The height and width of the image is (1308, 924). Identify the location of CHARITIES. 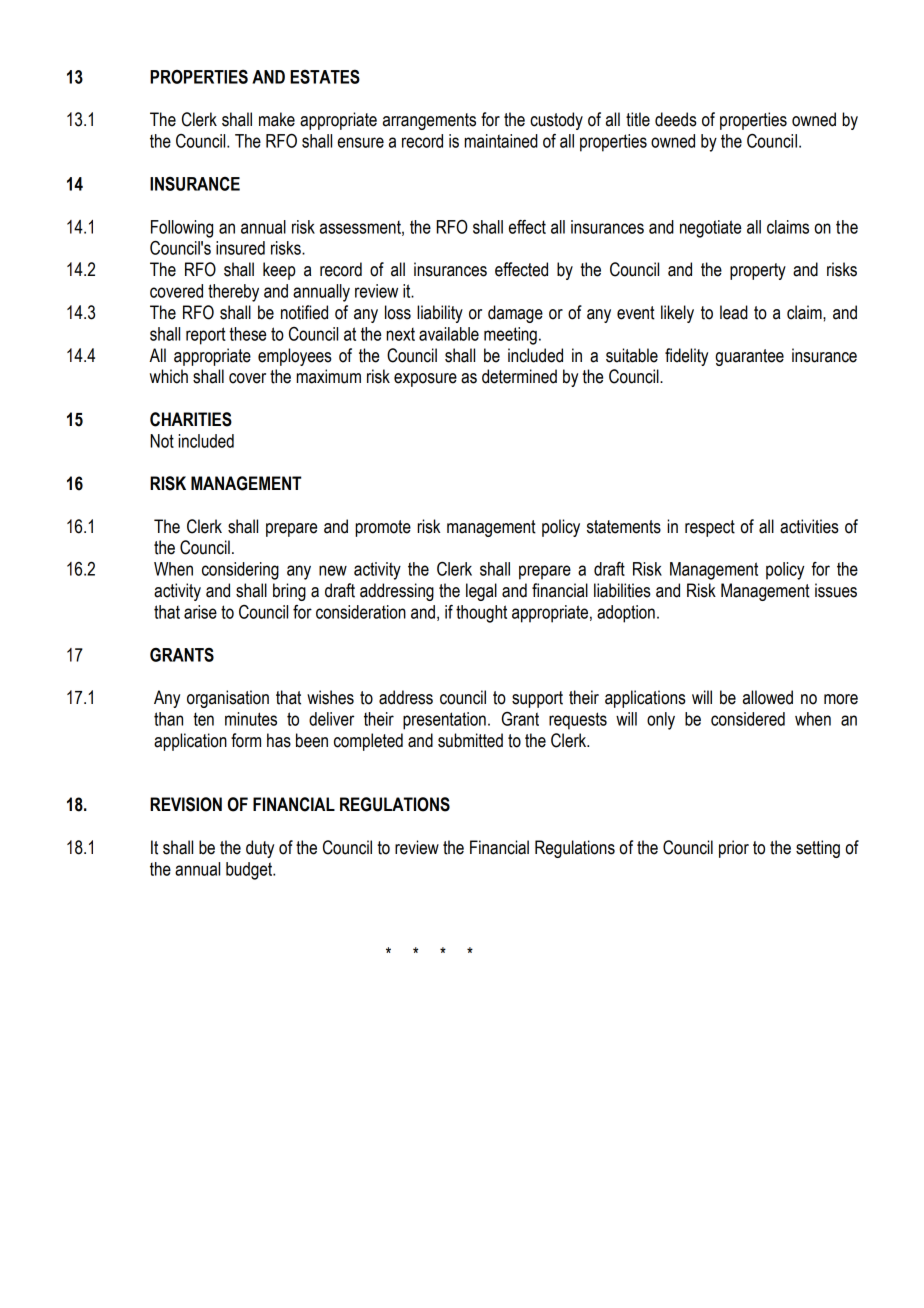
(191, 419).
